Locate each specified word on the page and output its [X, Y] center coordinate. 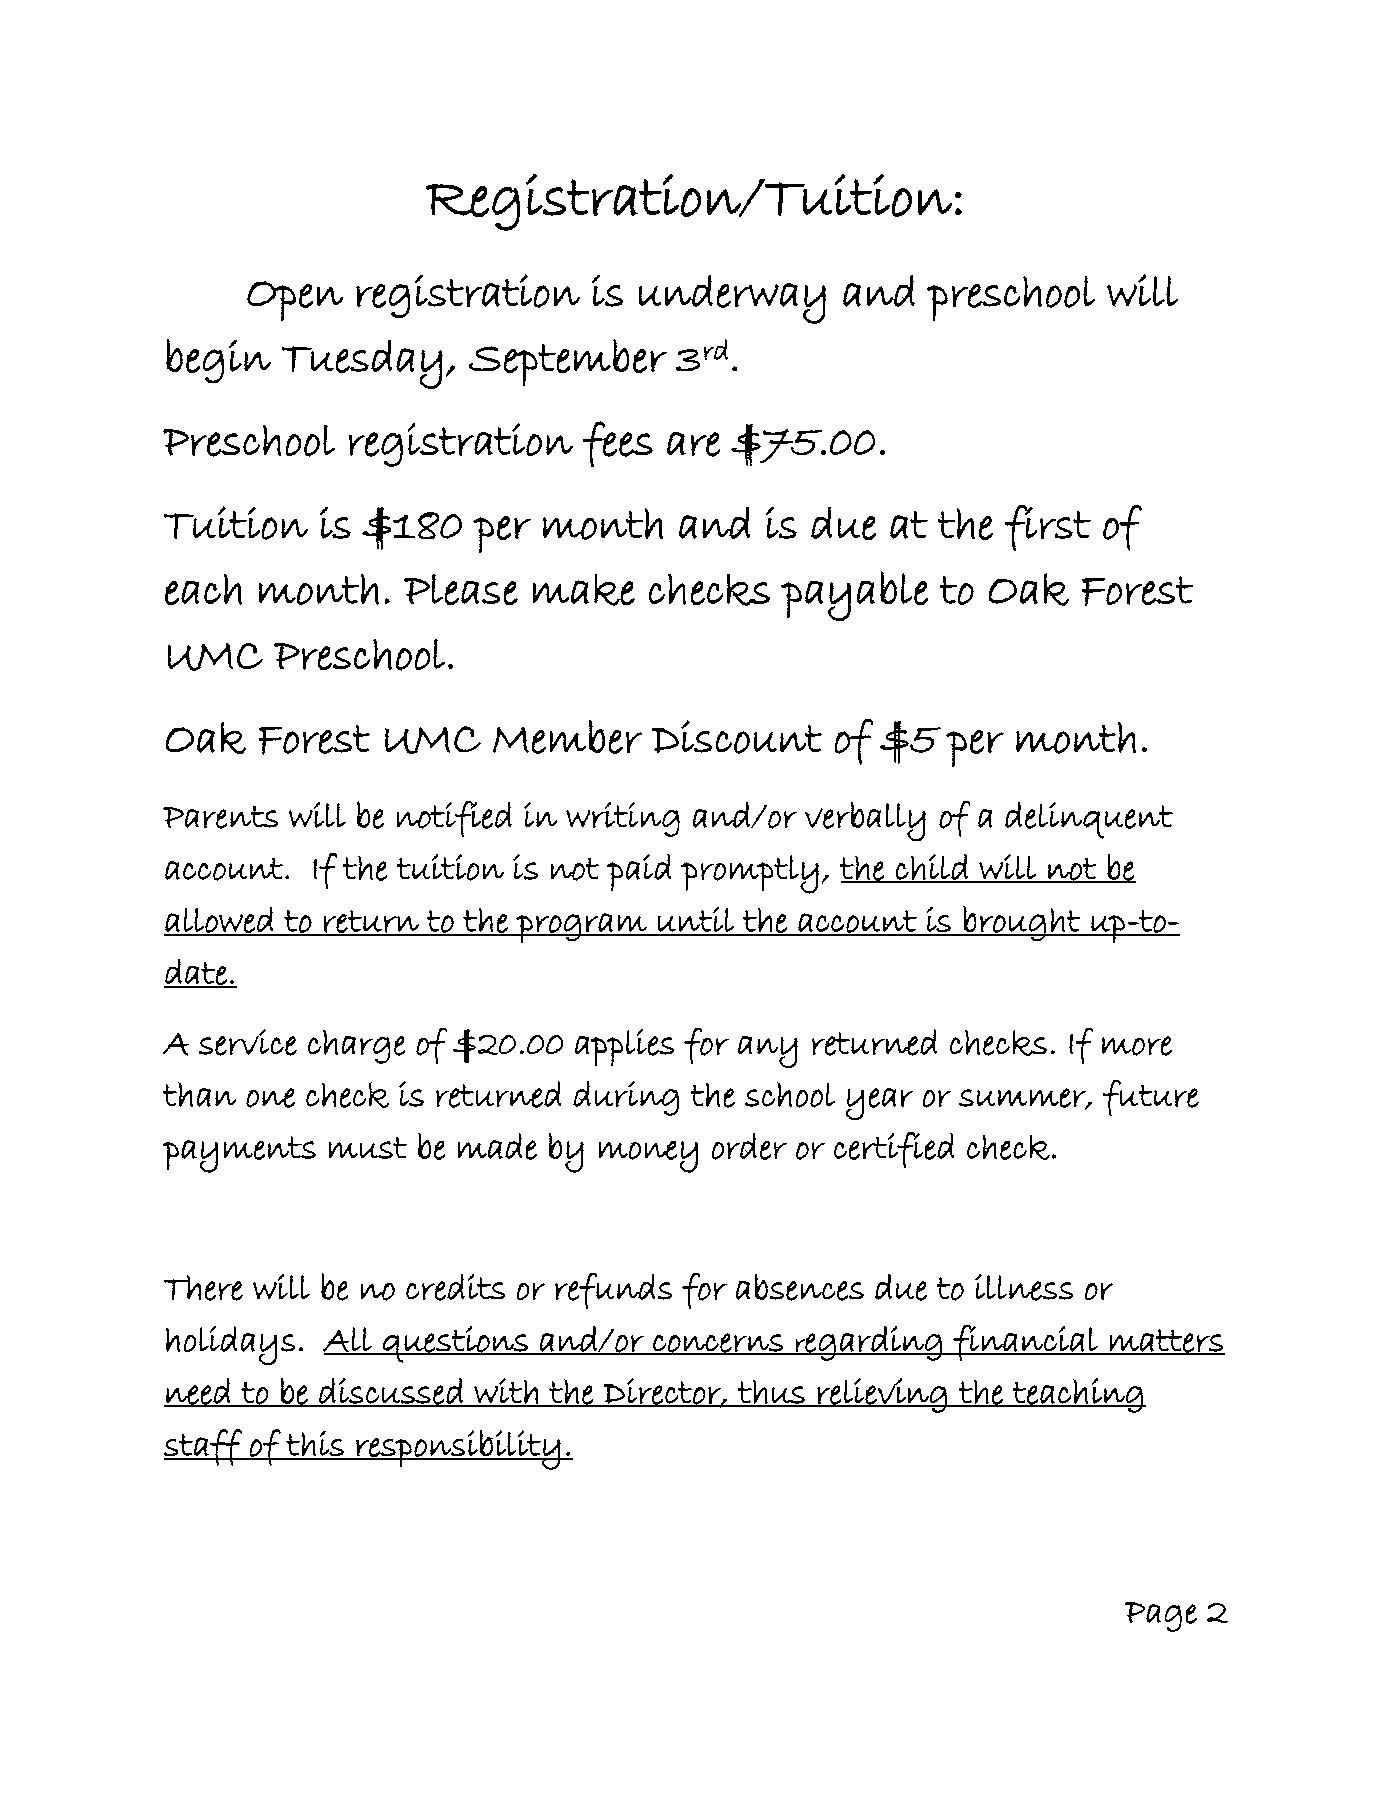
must [368, 1148]
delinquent [1089, 820]
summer [1023, 1099]
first [1048, 528]
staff [204, 1447]
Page [1161, 1617]
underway [732, 299]
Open [295, 301]
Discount [737, 737]
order [749, 1146]
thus [771, 1393]
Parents [220, 817]
